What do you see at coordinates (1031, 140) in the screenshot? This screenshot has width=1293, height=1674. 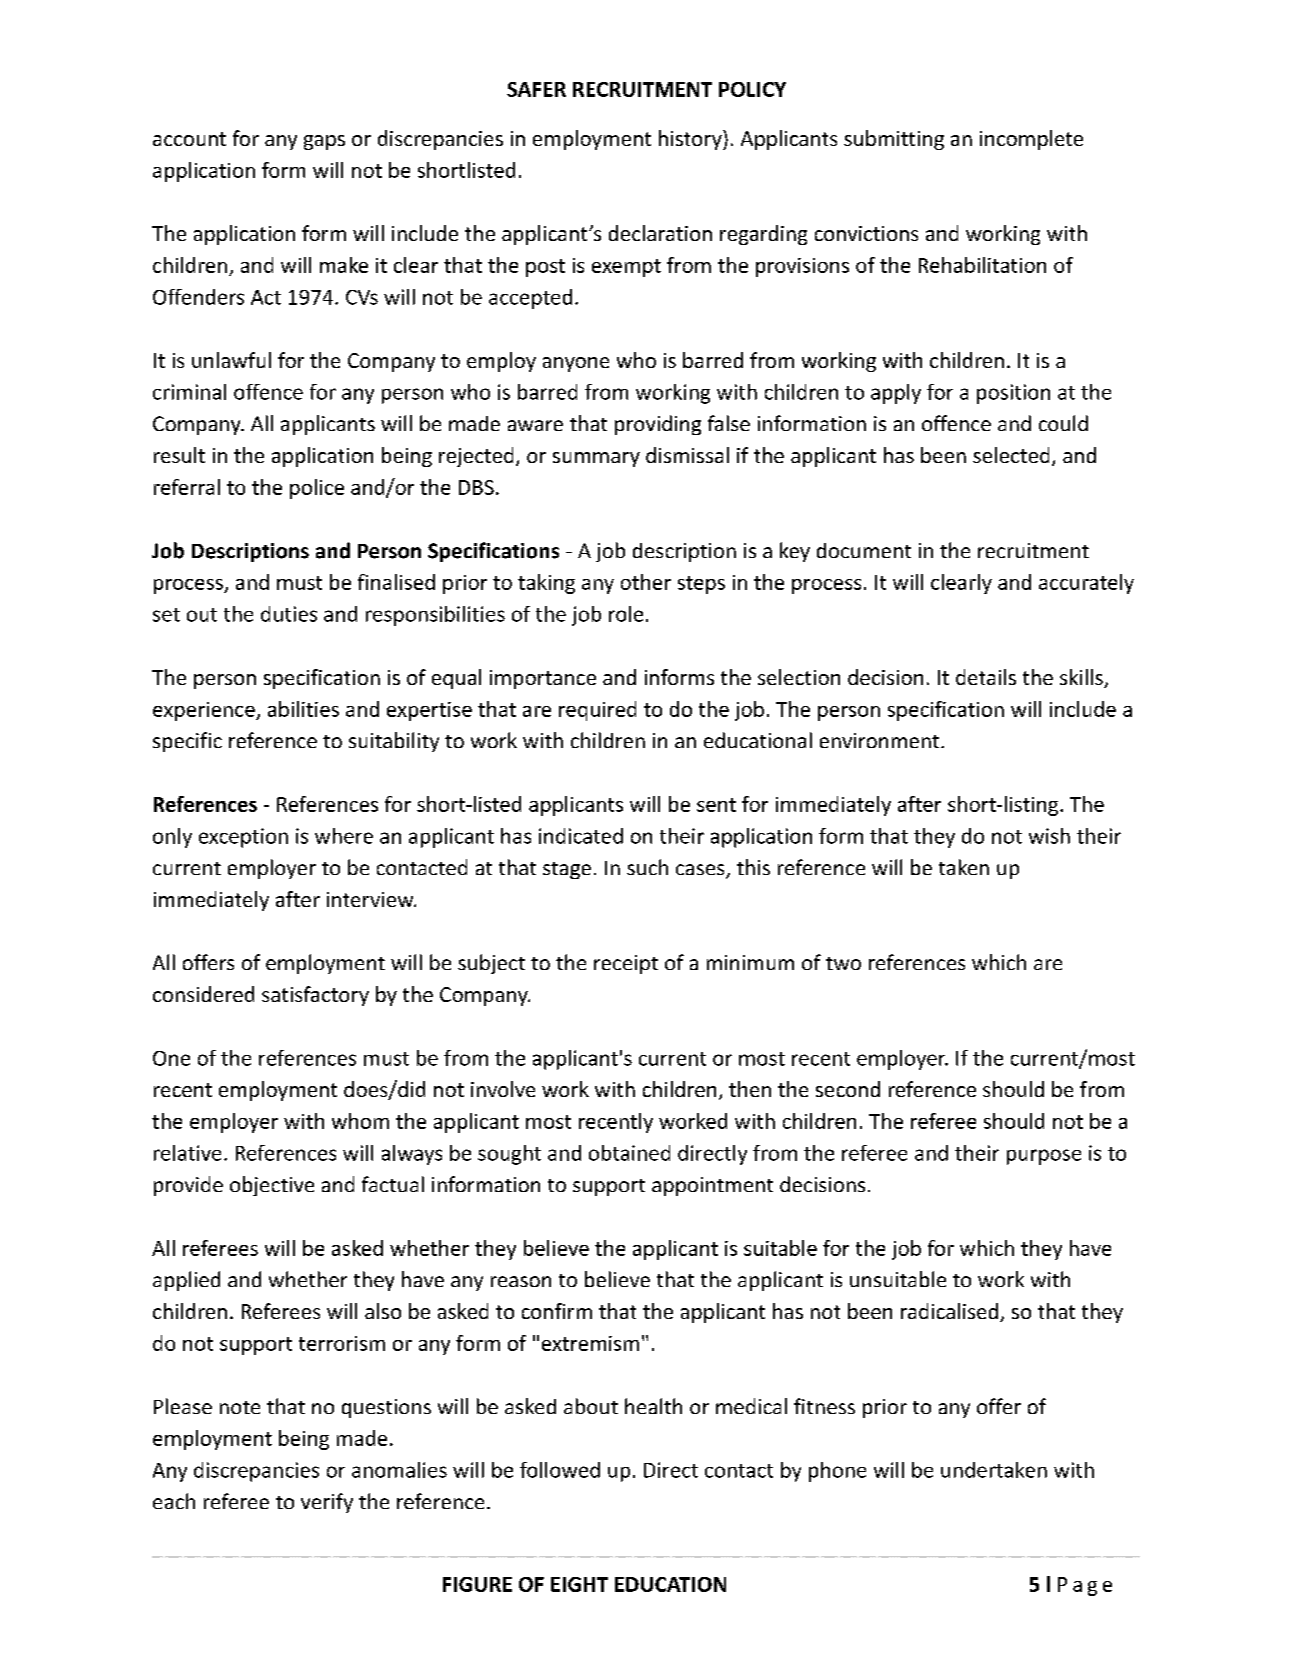 I see `incomplete` at bounding box center [1031, 140].
